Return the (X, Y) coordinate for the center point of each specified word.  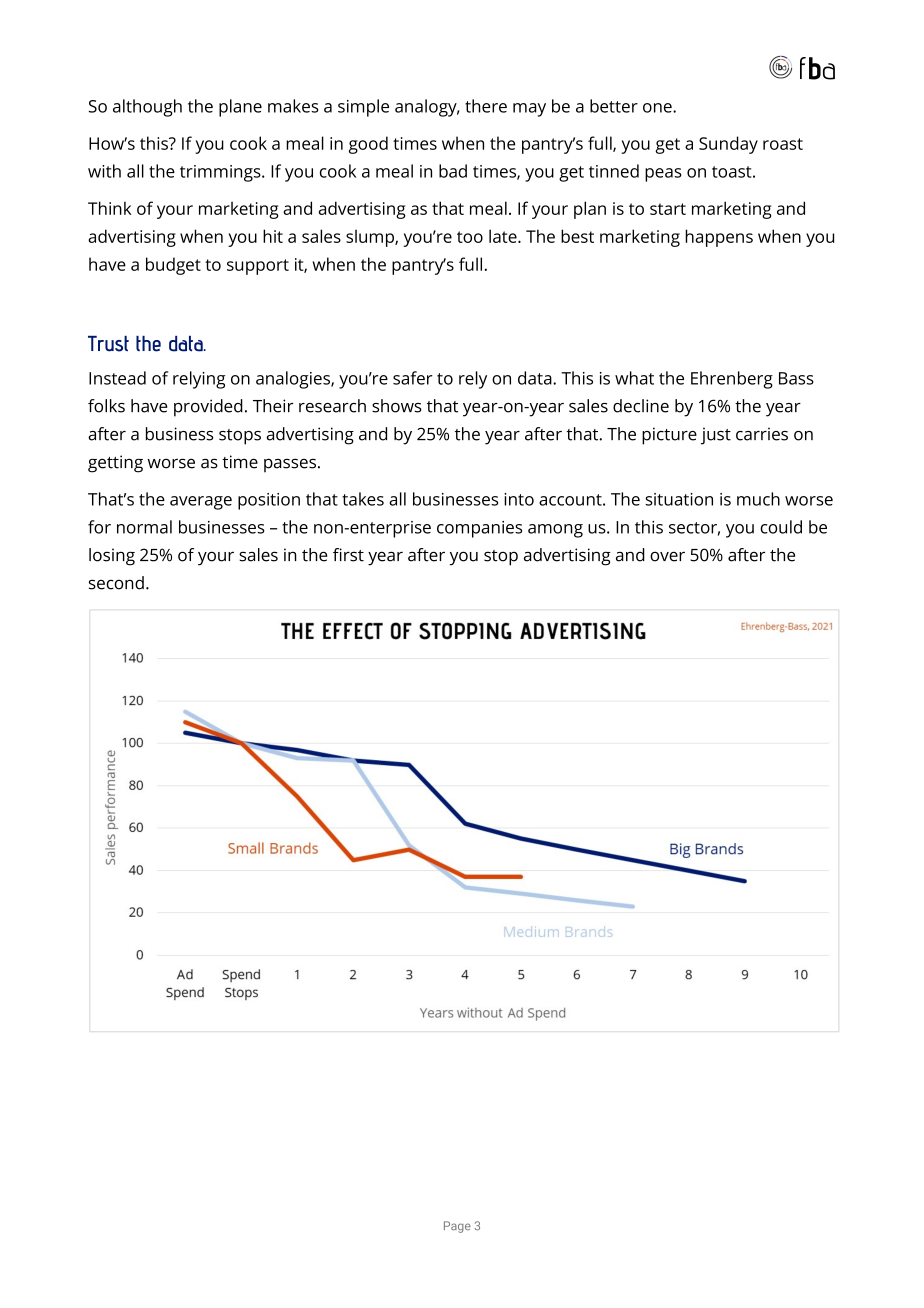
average (201, 503)
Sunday (728, 145)
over (667, 556)
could (781, 527)
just (716, 436)
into (519, 499)
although (147, 108)
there (486, 106)
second (116, 583)
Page (457, 1227)
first (348, 555)
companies (479, 529)
